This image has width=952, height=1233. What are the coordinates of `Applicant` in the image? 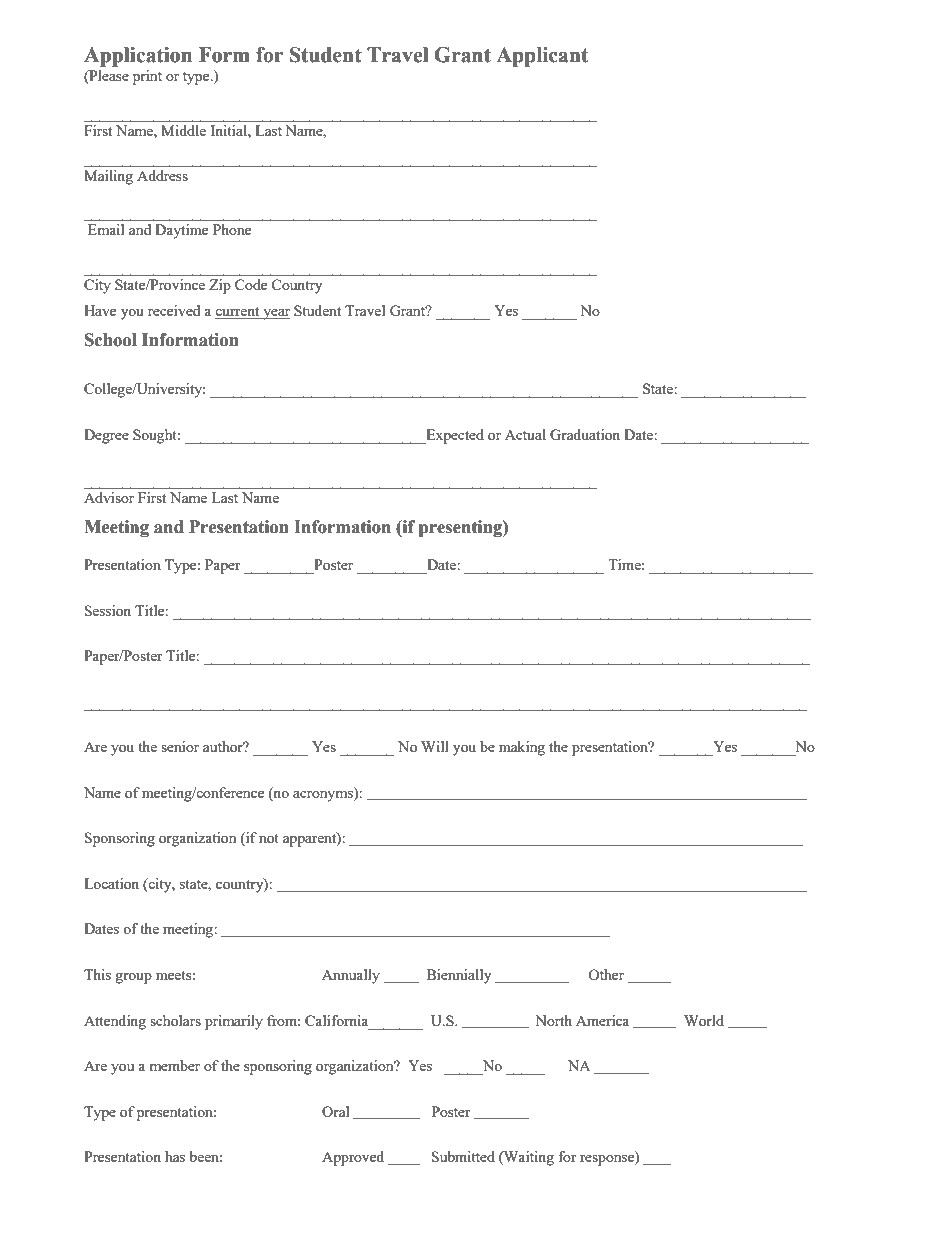 It's located at (542, 57).
